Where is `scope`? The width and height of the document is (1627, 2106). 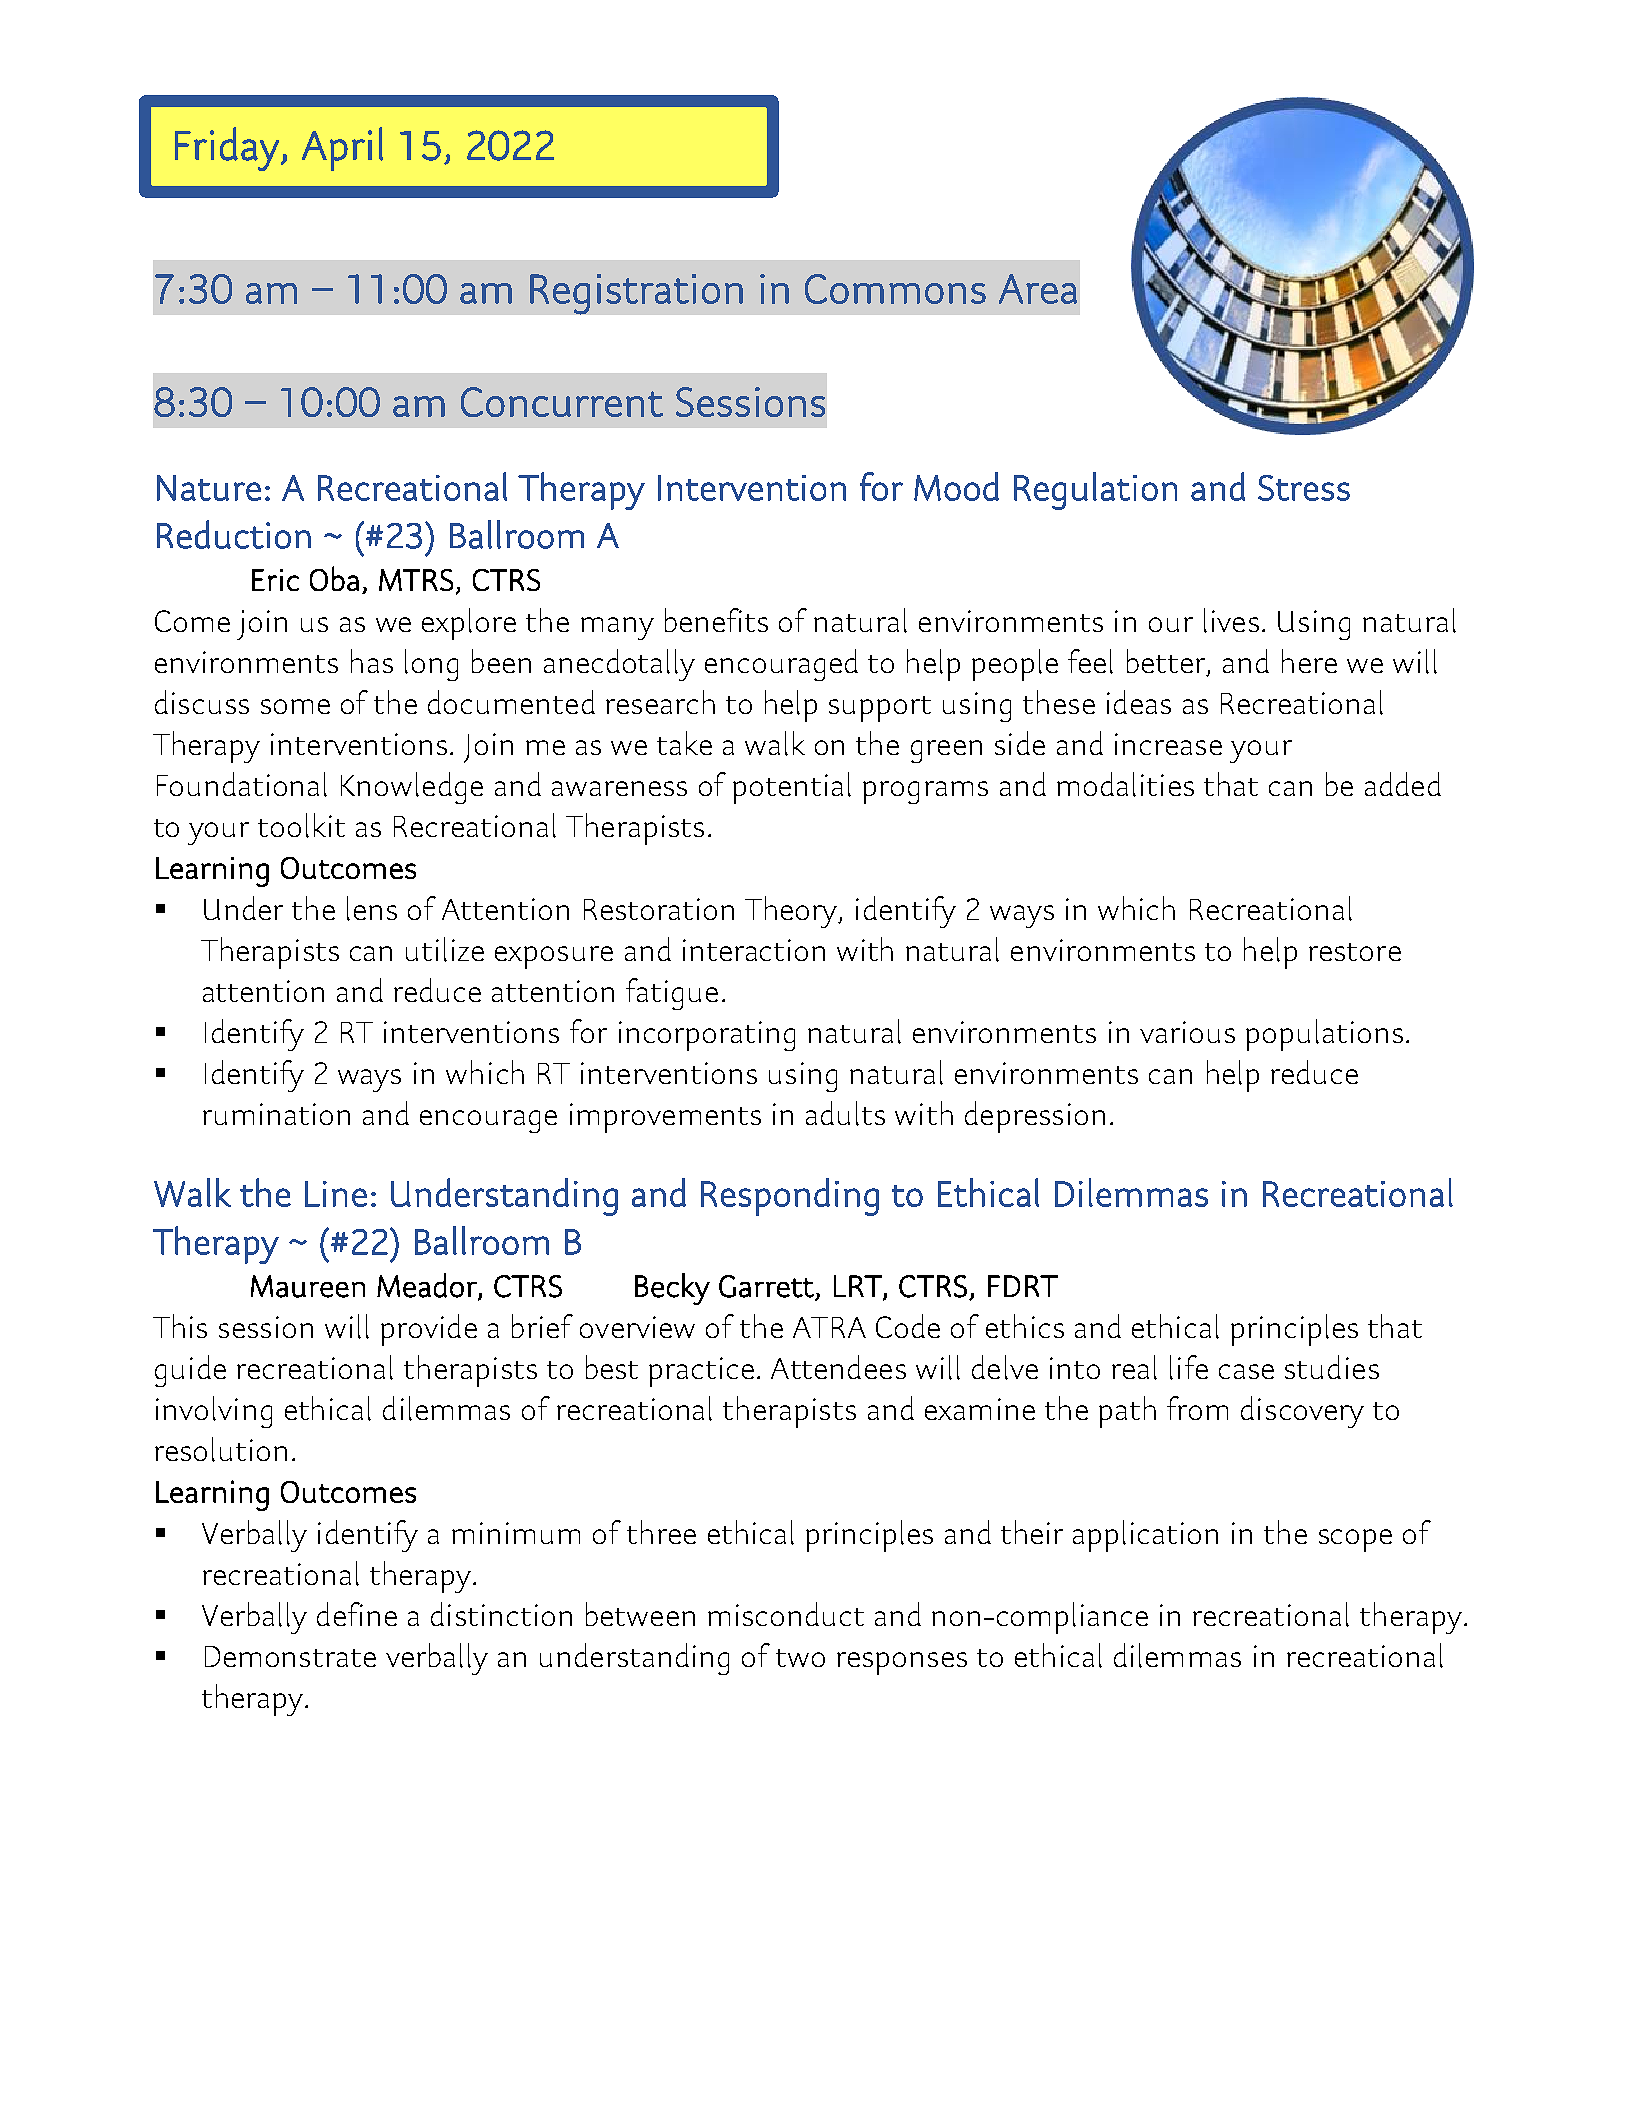 scope is located at coordinates (1355, 1540).
